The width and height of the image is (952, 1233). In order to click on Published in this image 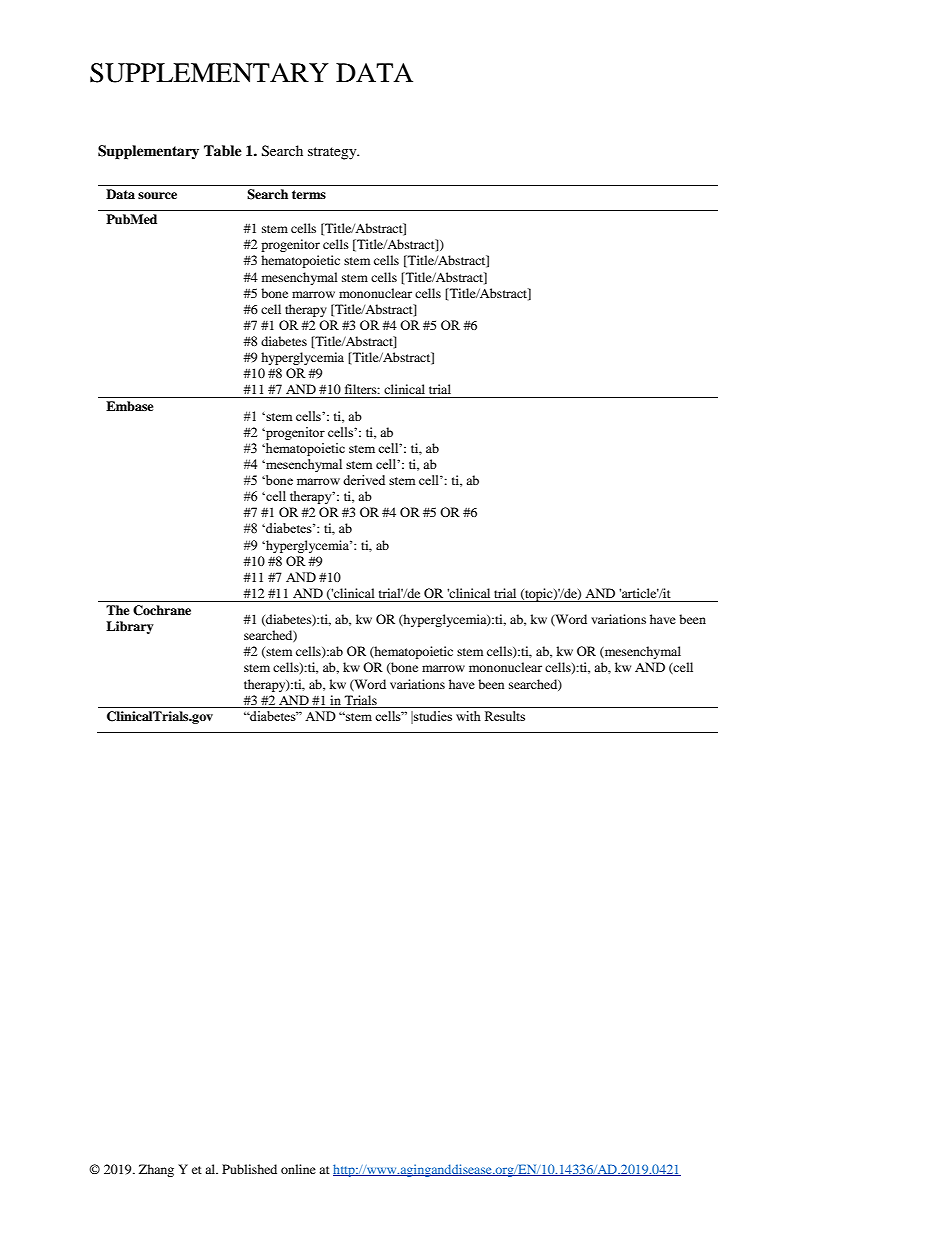, I will do `click(249, 1169)`.
